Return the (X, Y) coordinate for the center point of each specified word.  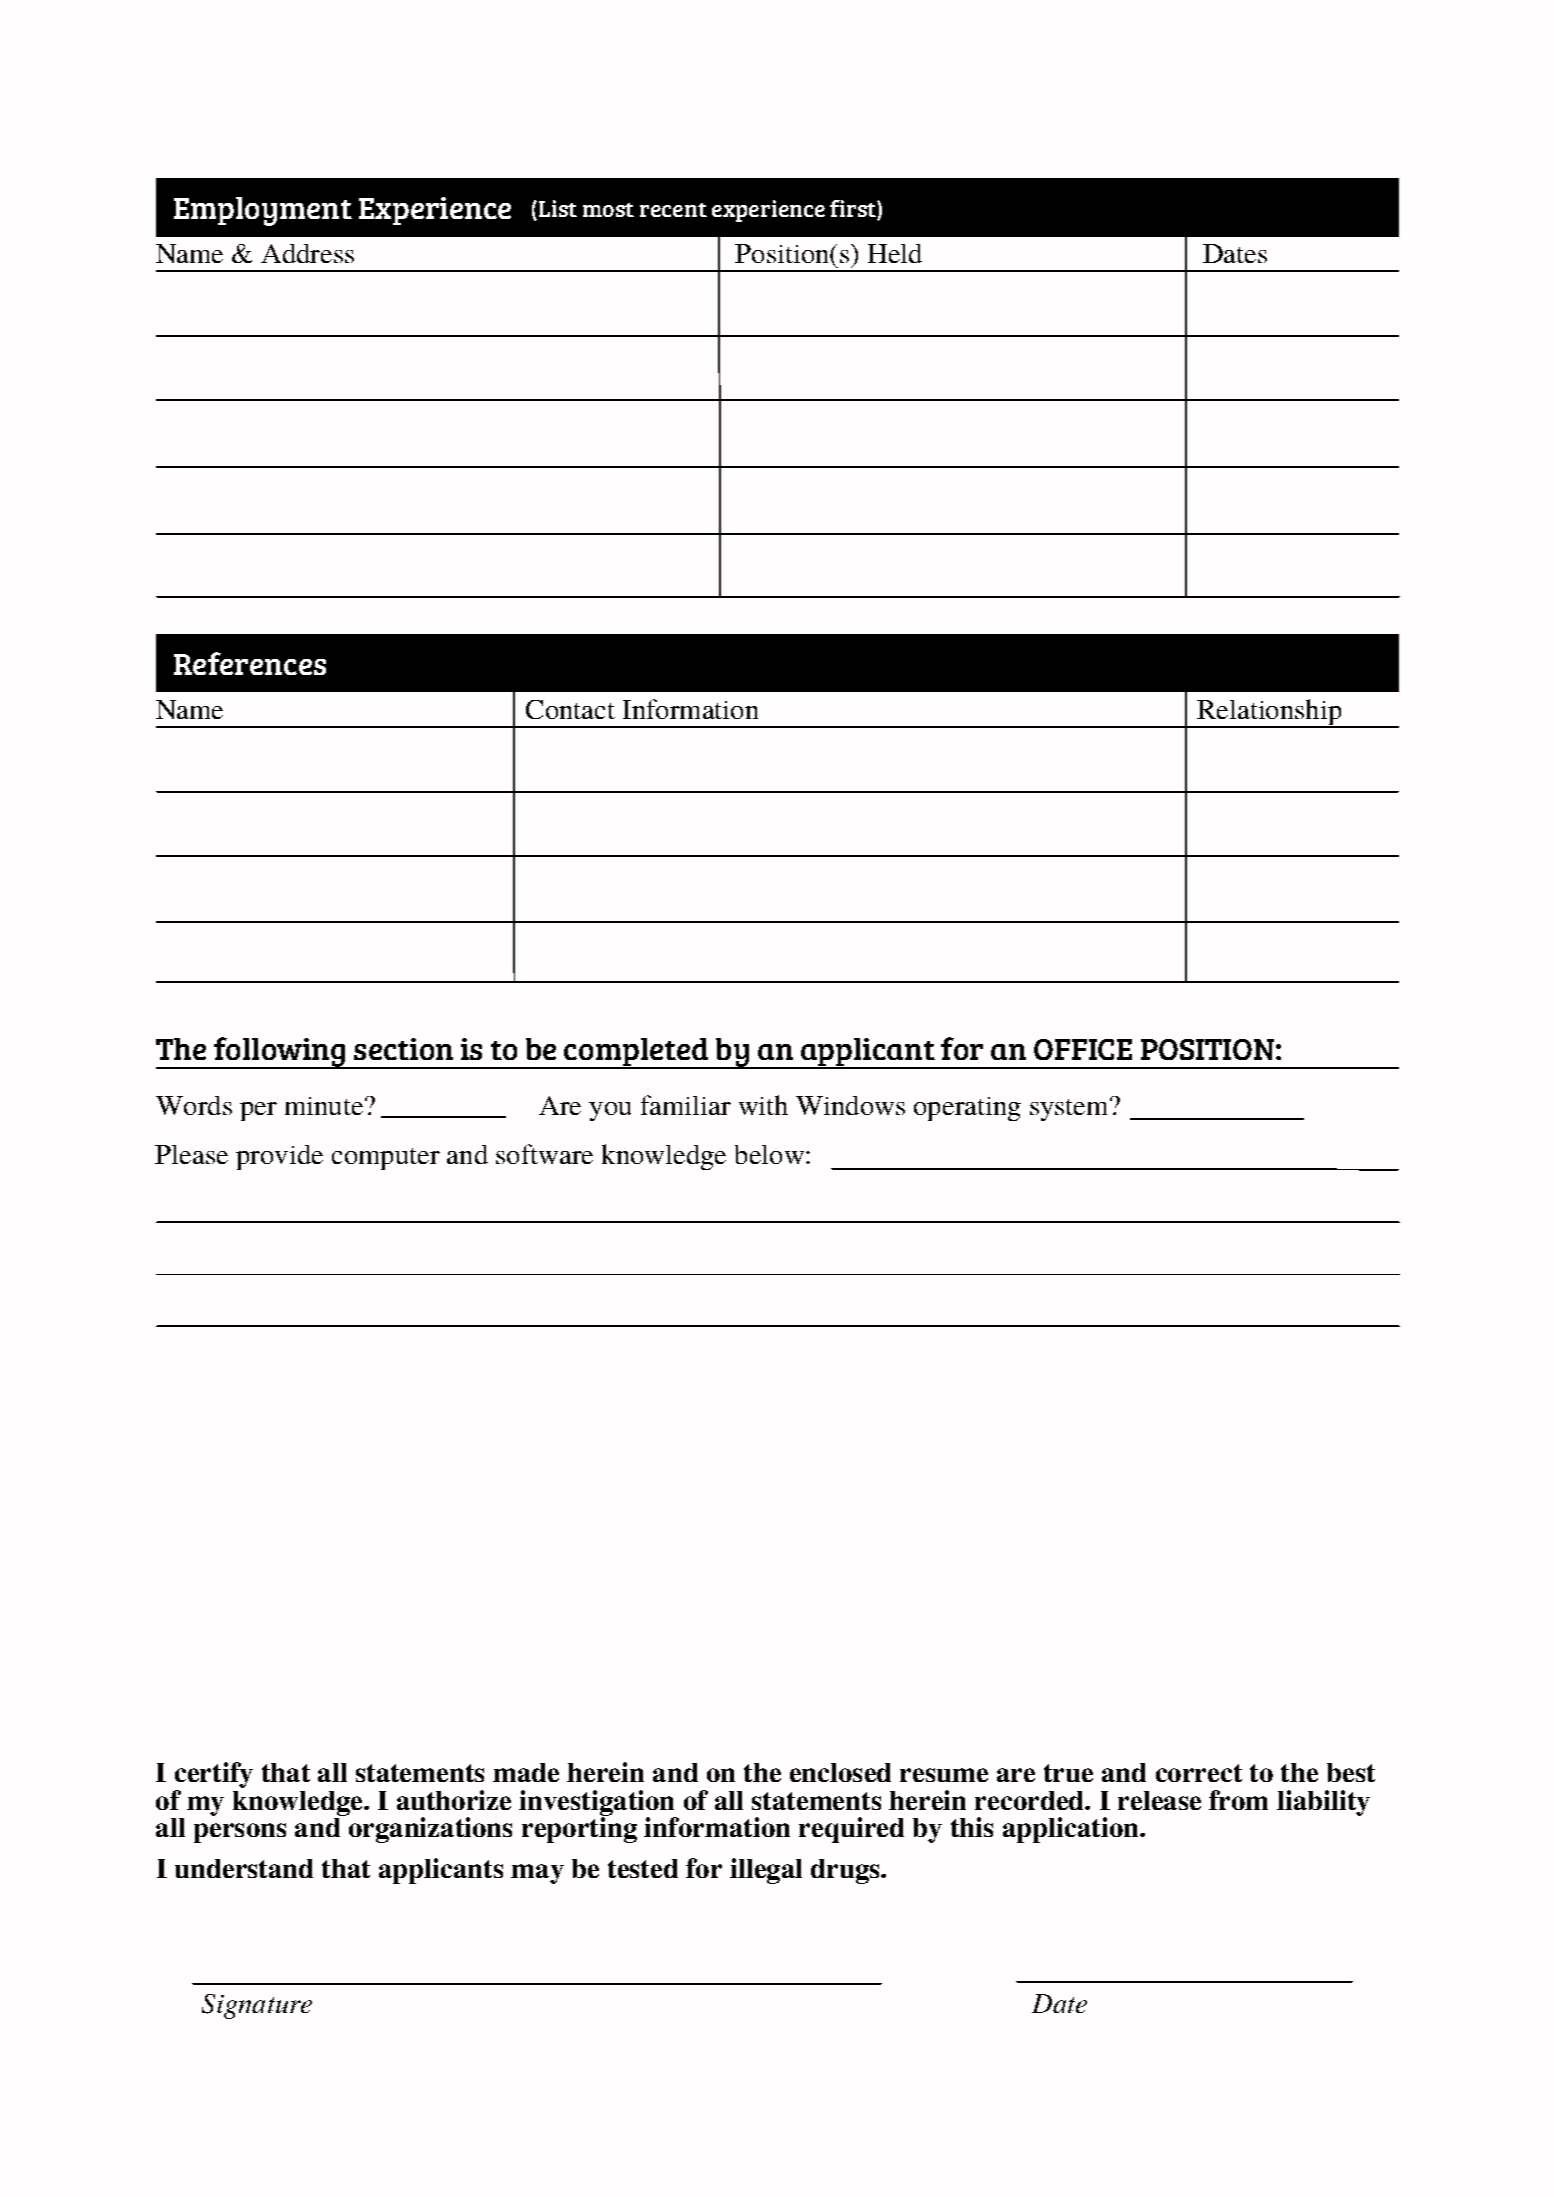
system (1070, 1109)
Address (307, 253)
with (763, 1105)
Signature (257, 2006)
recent (673, 210)
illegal (766, 1871)
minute (324, 1106)
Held (895, 253)
